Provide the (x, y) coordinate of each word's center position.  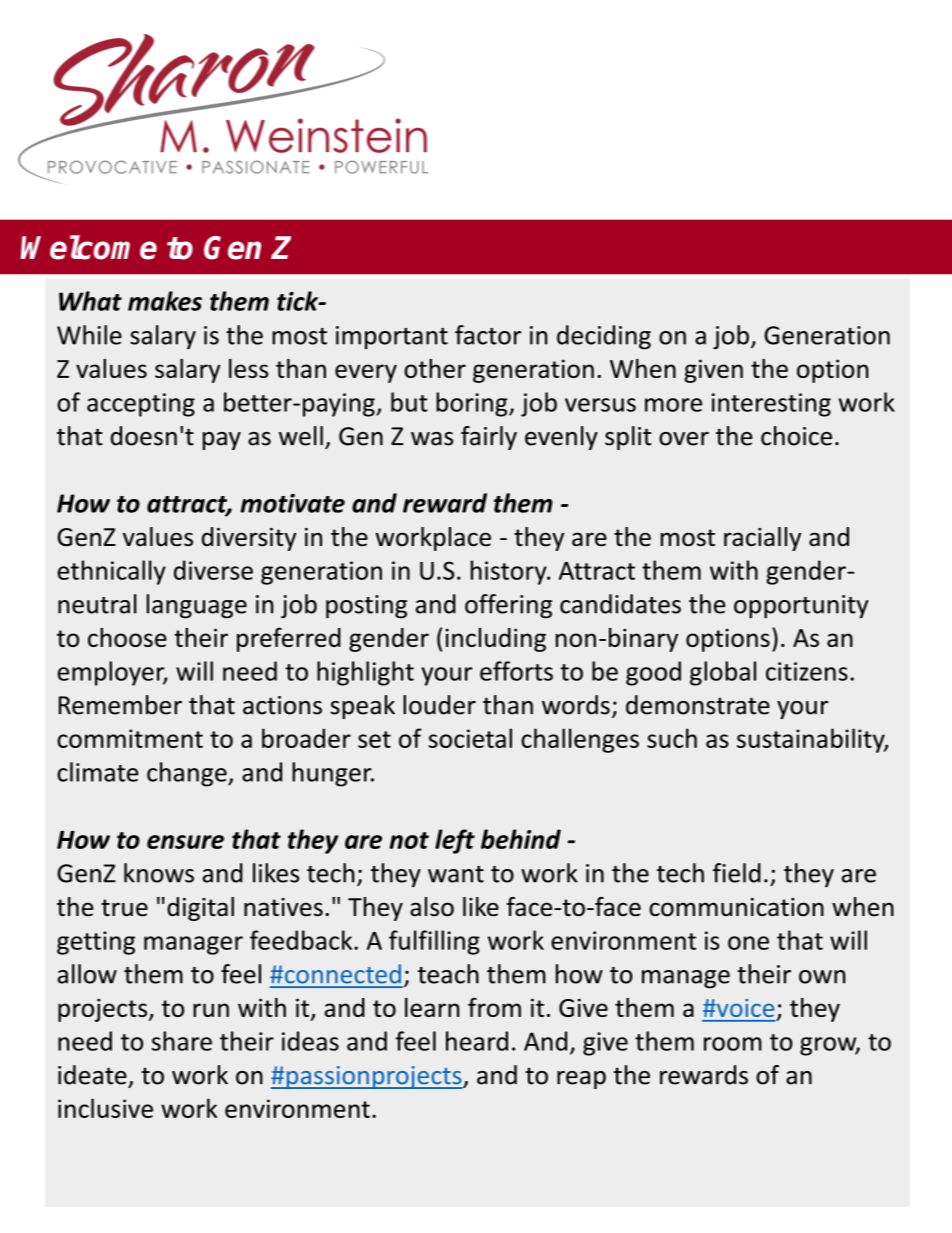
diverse (213, 570)
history (510, 572)
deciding (604, 337)
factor (488, 335)
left (455, 841)
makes (165, 301)
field (737, 873)
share (182, 1041)
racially (762, 539)
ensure (185, 842)
